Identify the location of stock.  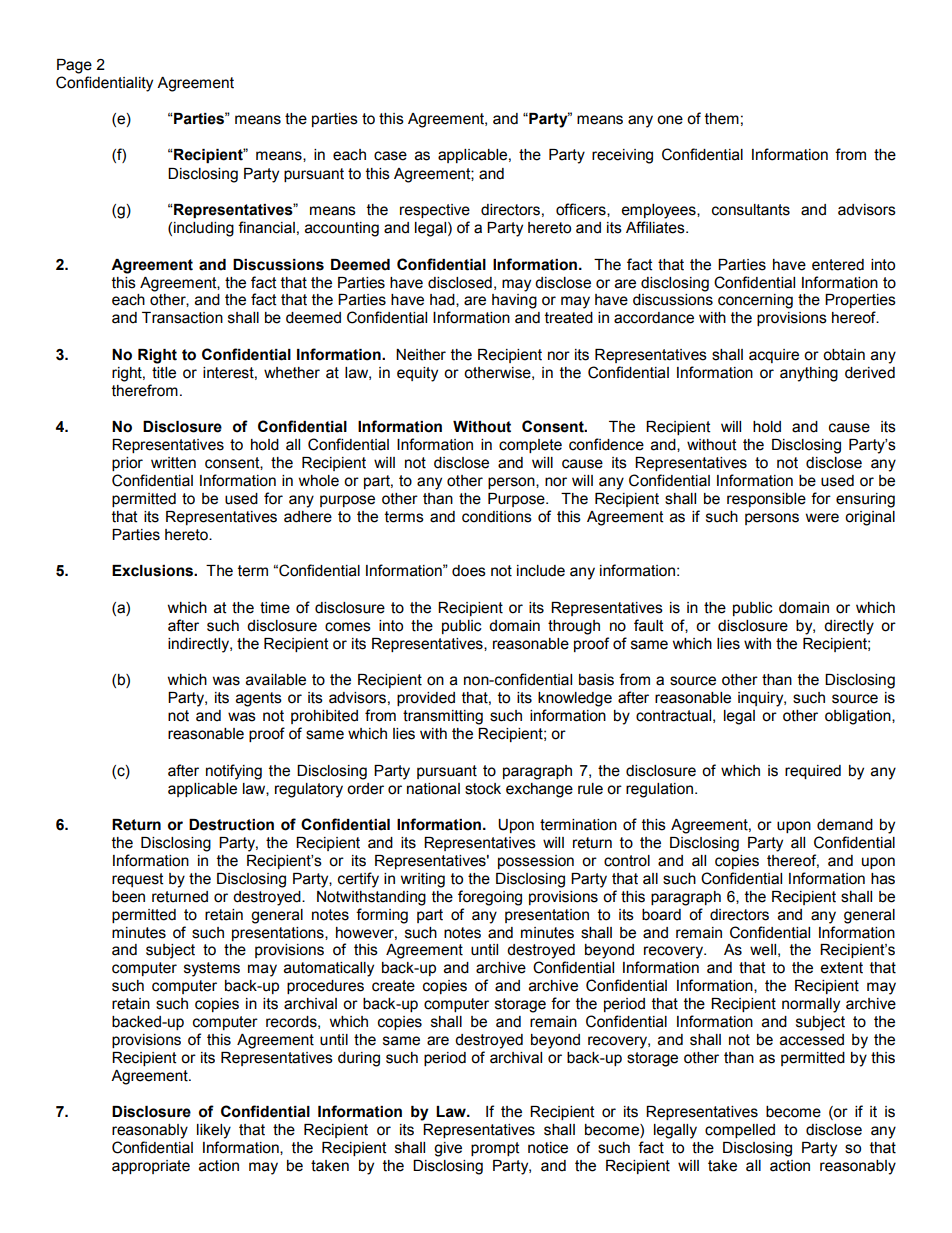
(483, 789).
